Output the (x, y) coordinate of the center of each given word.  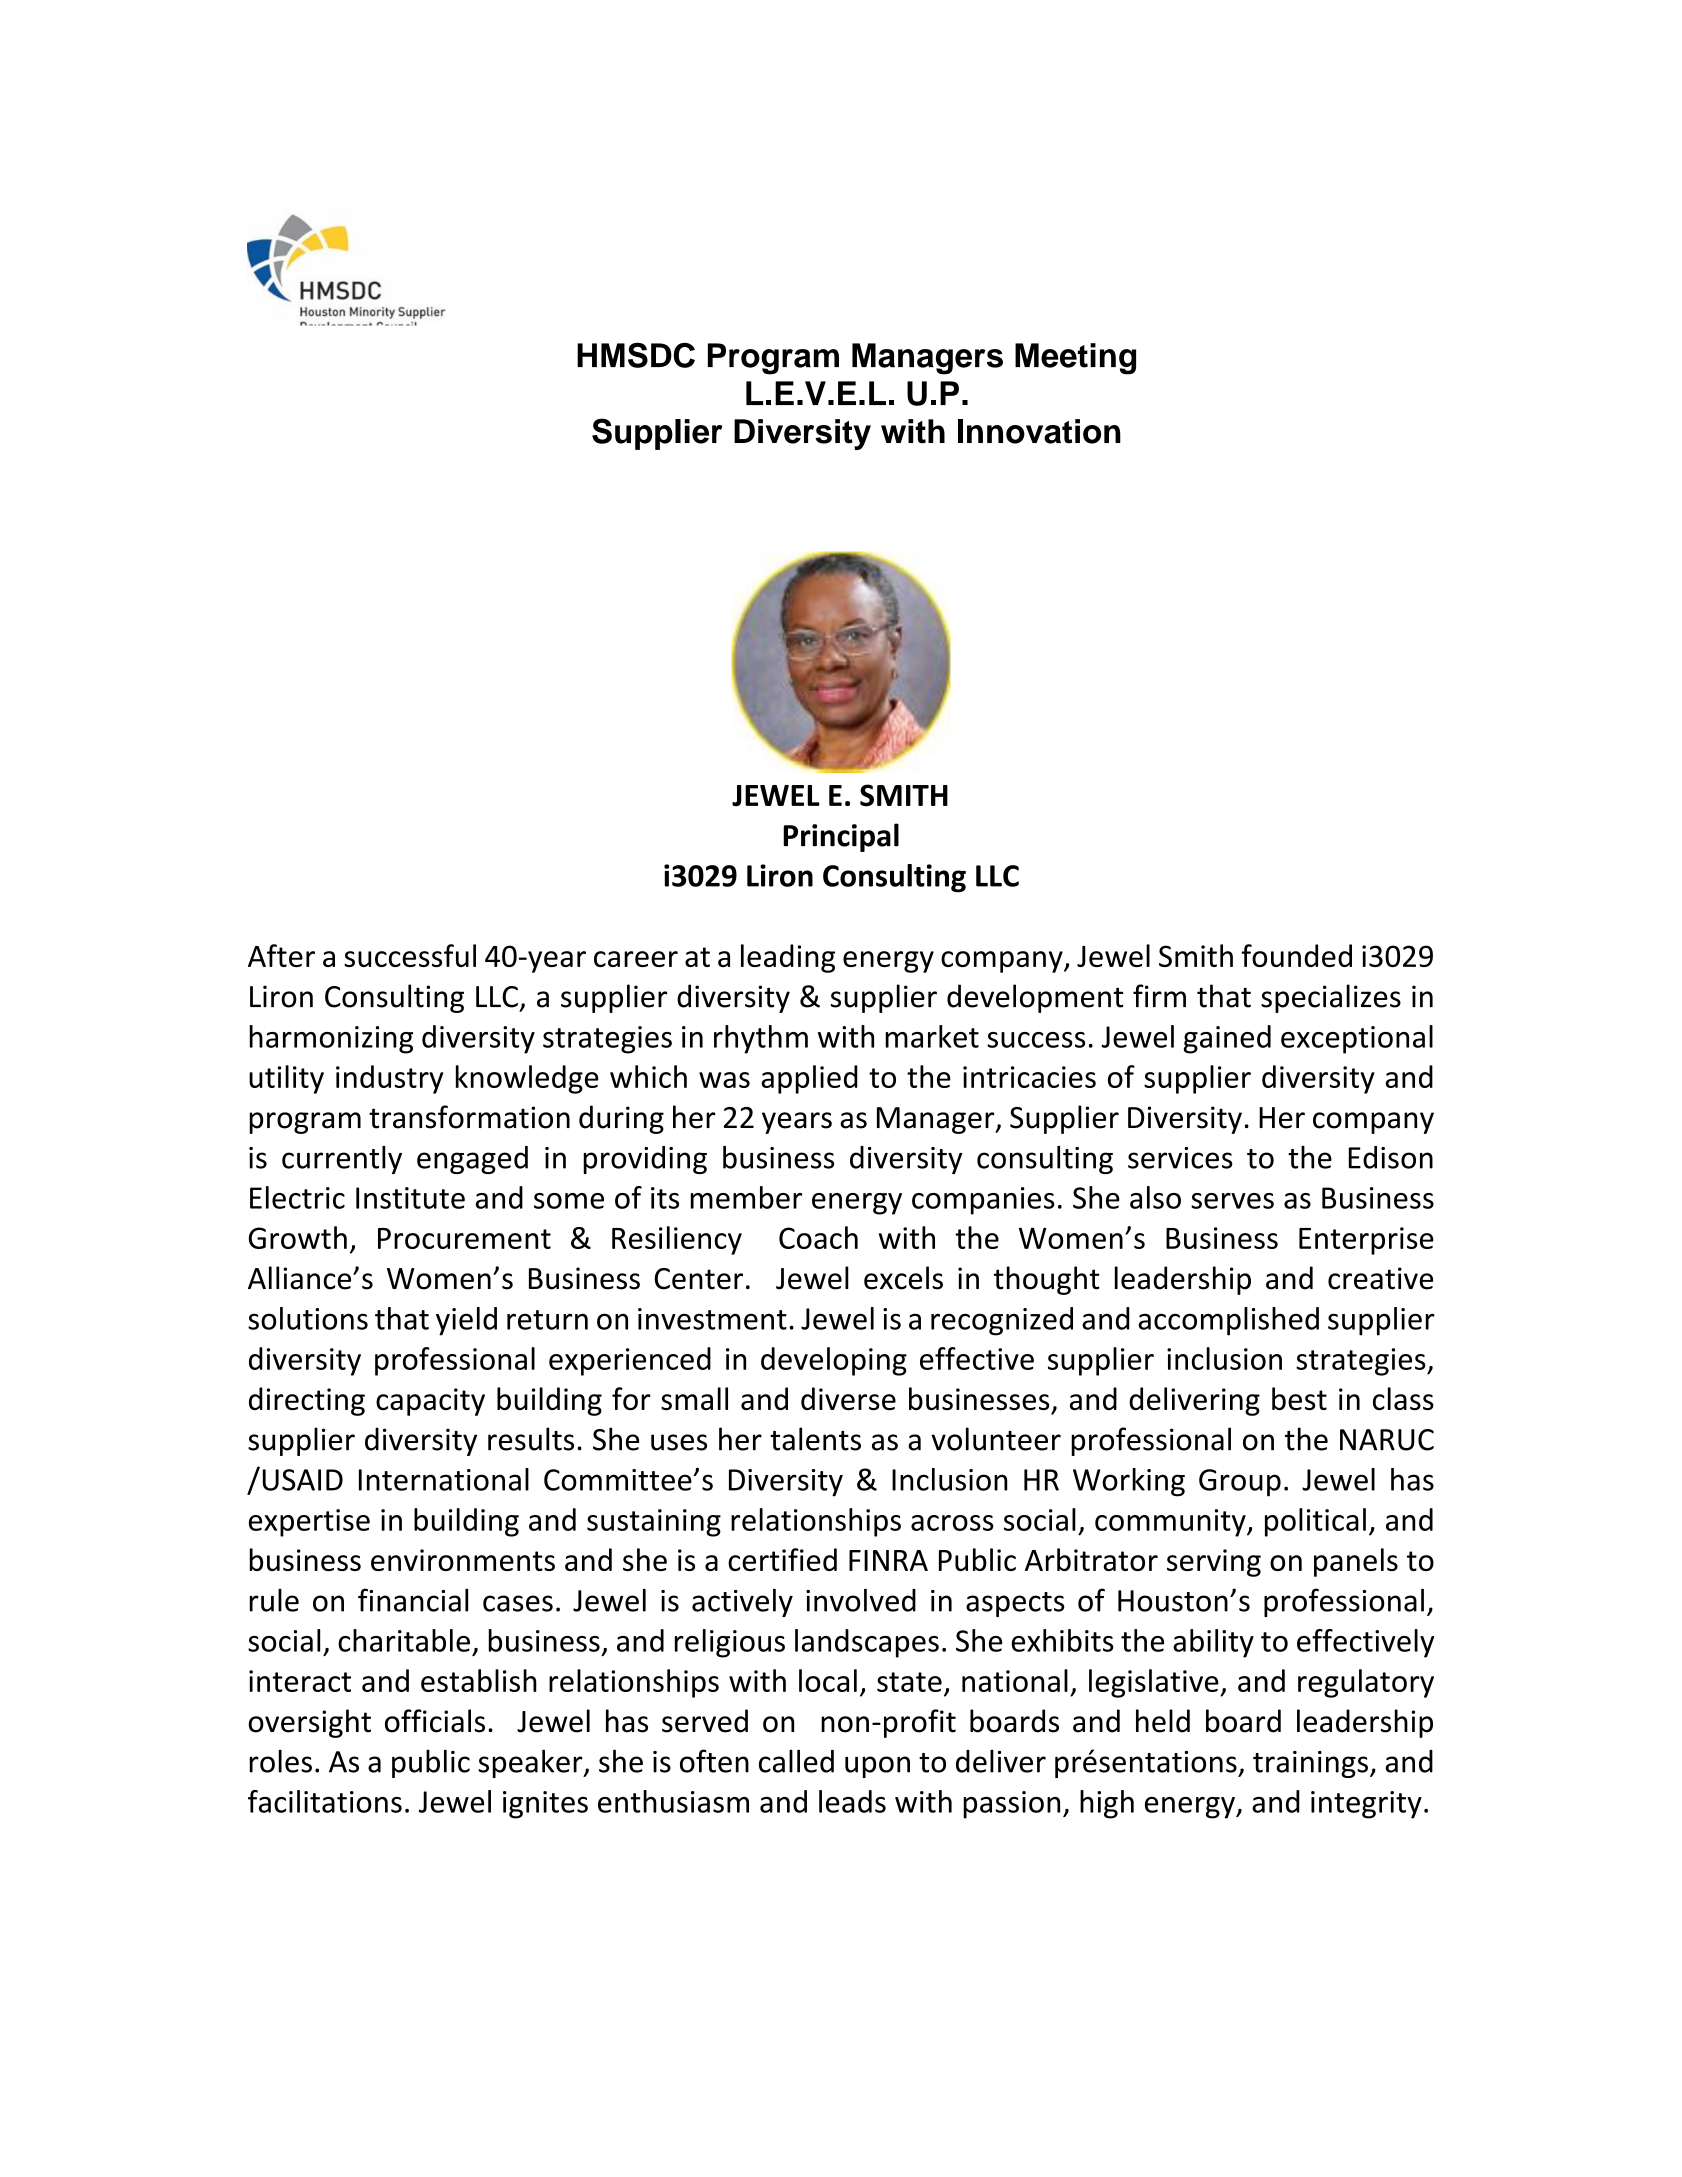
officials (435, 1721)
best (1299, 1398)
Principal (841, 837)
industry (389, 1079)
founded (1296, 955)
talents (815, 1439)
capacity (430, 1402)
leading (788, 958)
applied (809, 1079)
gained (1227, 1039)
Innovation (1039, 431)
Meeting (1075, 359)
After (281, 955)
